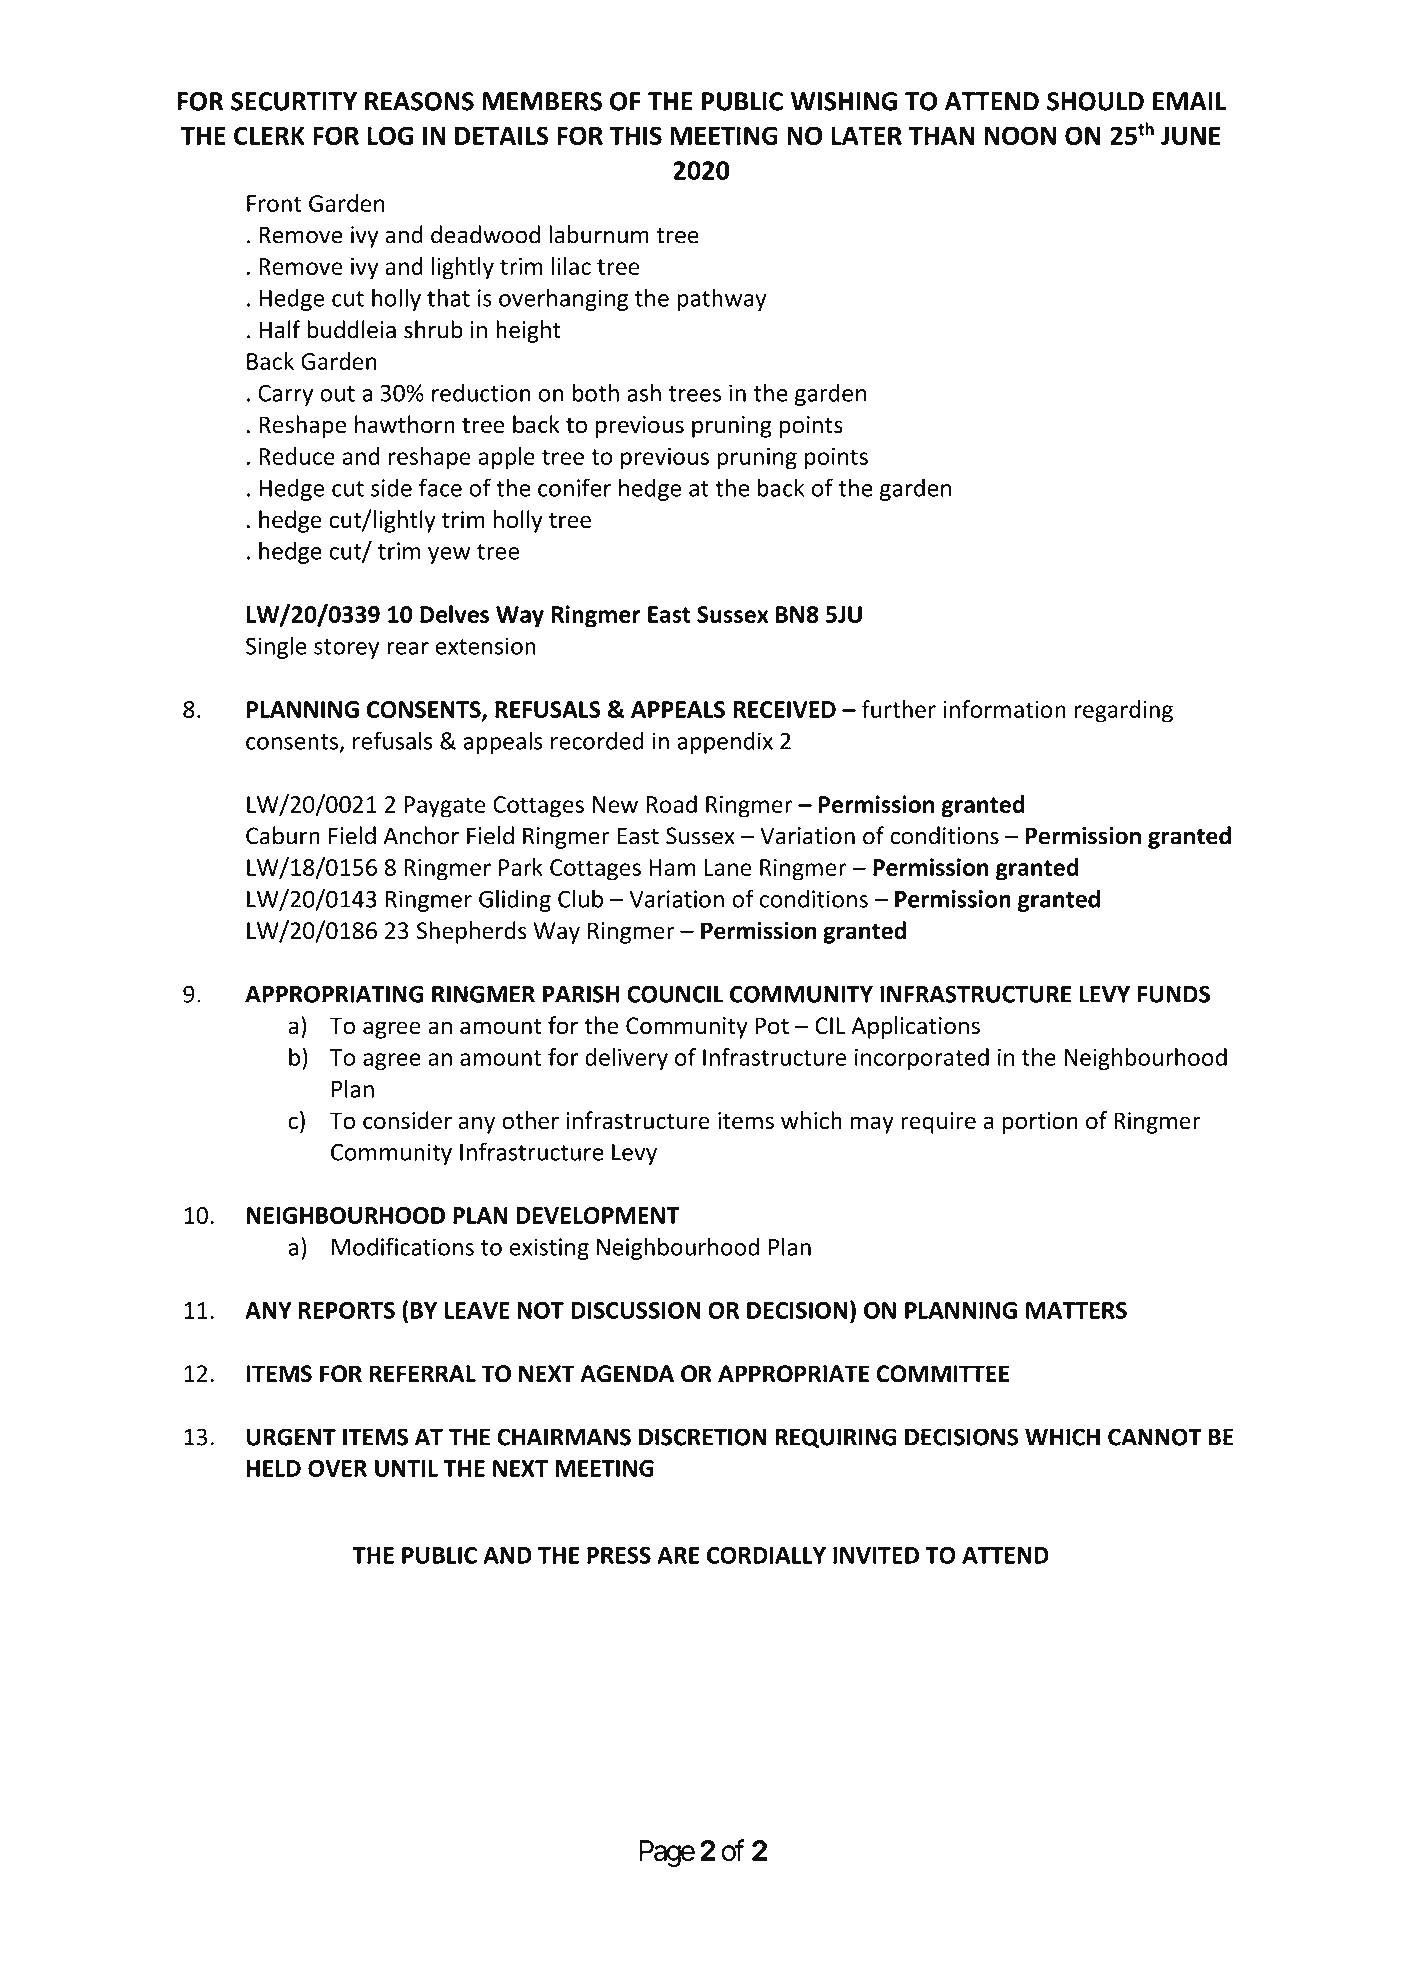 This page has height=1983, width=1402. What do you see at coordinates (636, 135) in the page?
I see `THIS` at bounding box center [636, 135].
